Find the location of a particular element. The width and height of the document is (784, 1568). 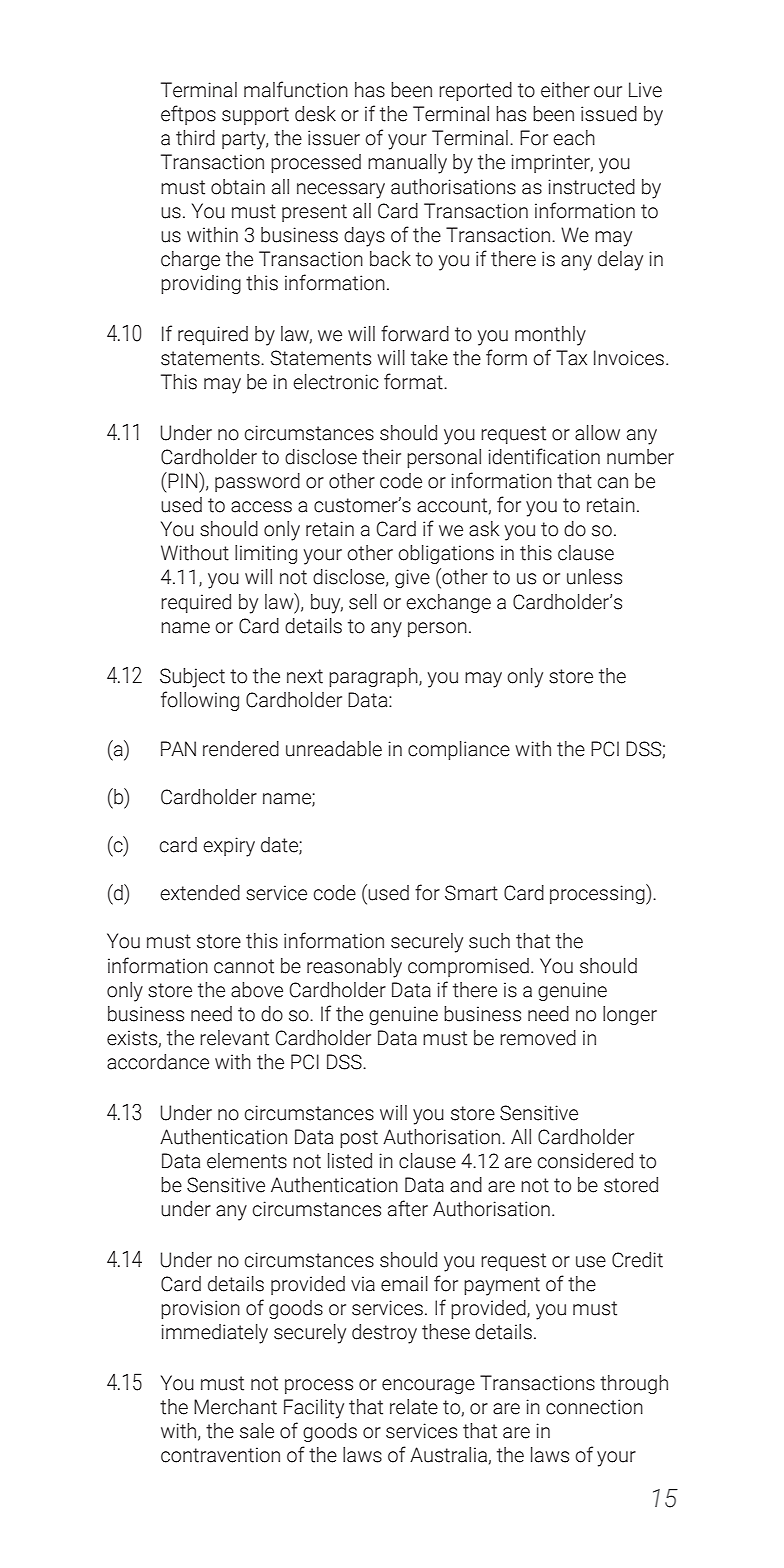

unless is located at coordinates (594, 577).
